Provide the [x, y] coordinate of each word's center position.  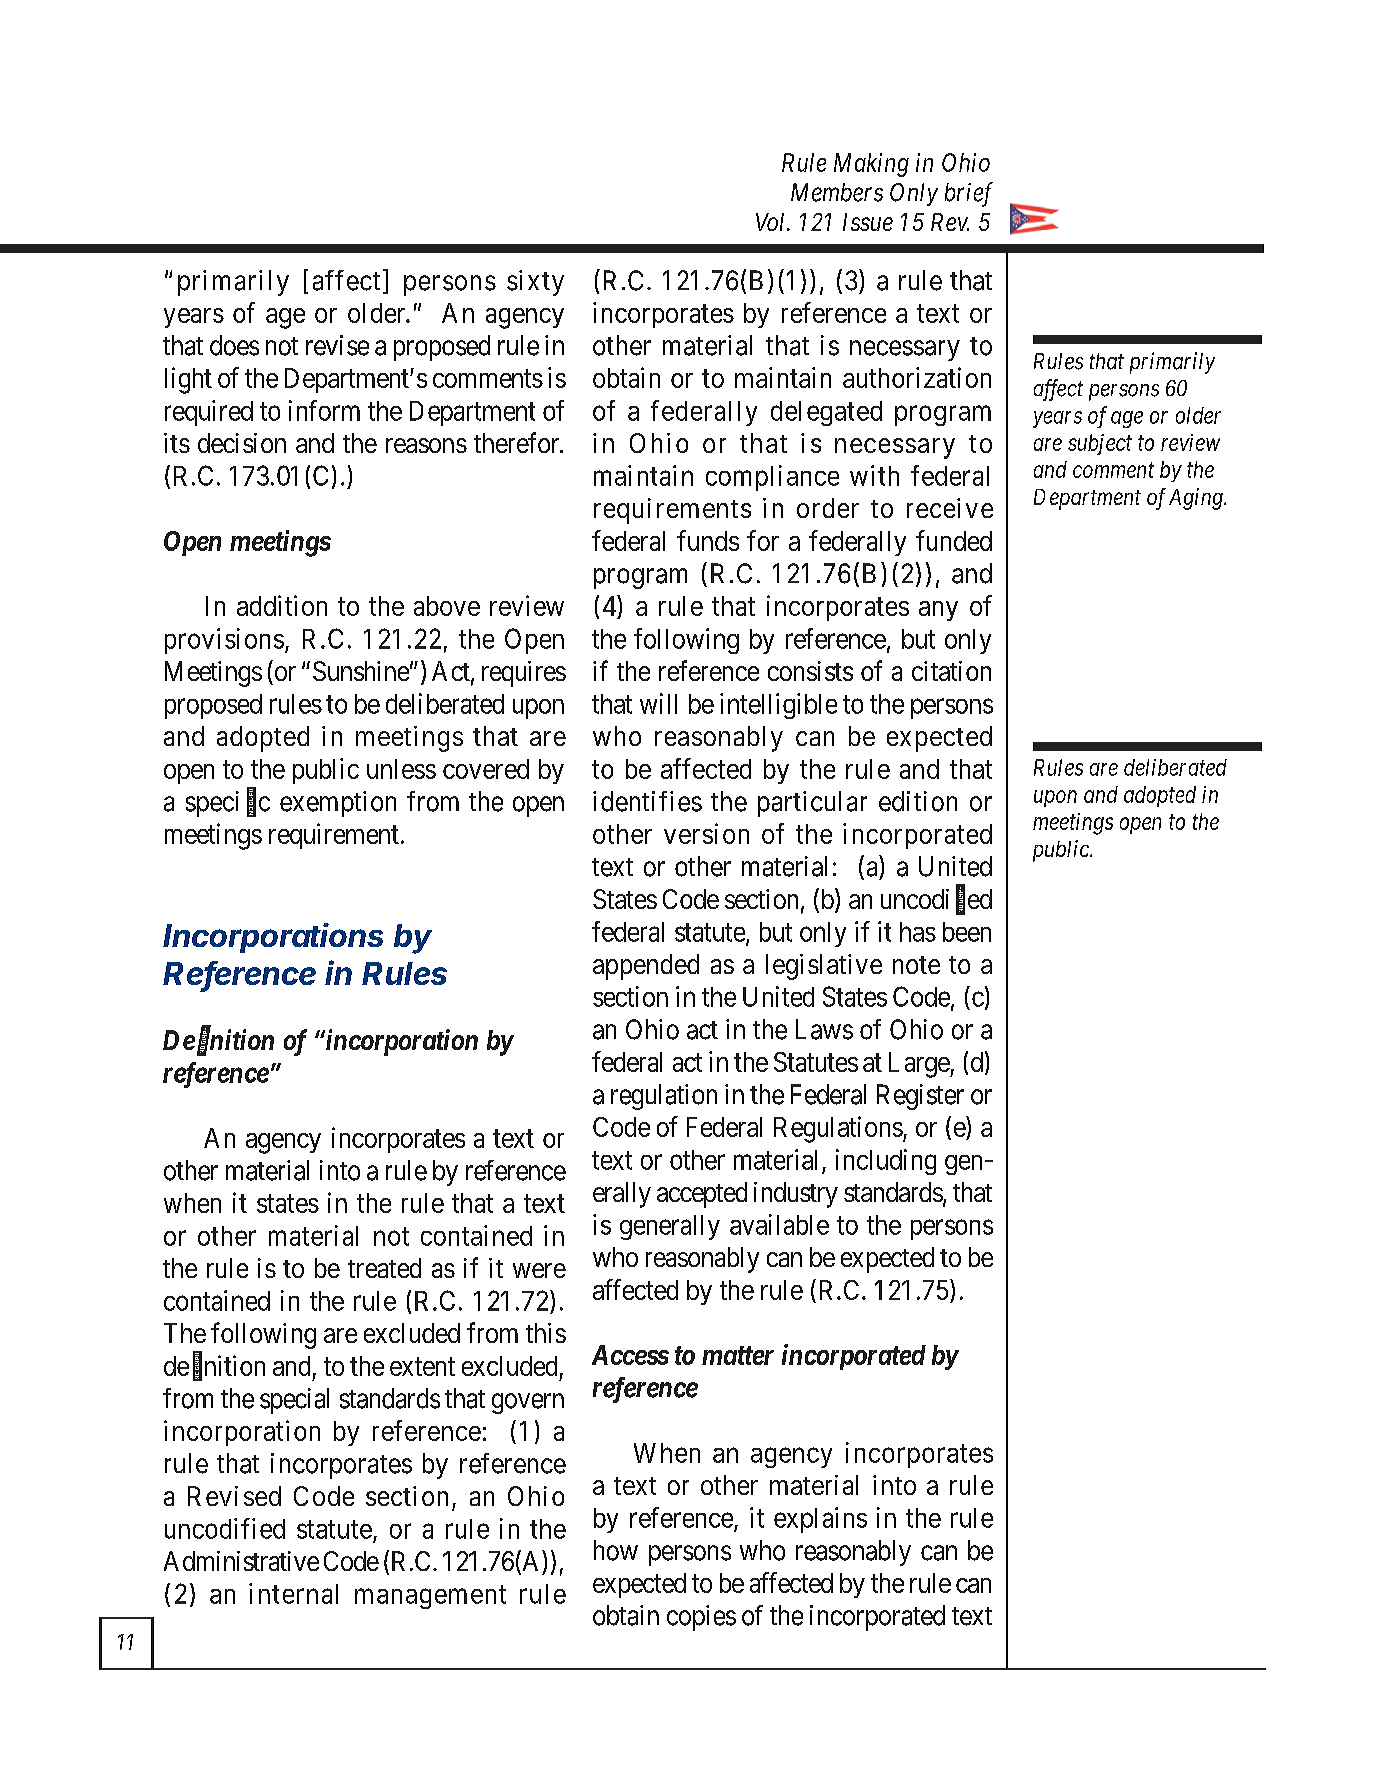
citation [951, 671]
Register [920, 1097]
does [234, 345]
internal [293, 1593]
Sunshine [361, 671]
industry [796, 1195]
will [658, 703]
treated [384, 1268]
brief [969, 194]
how [616, 1550]
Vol [772, 222]
